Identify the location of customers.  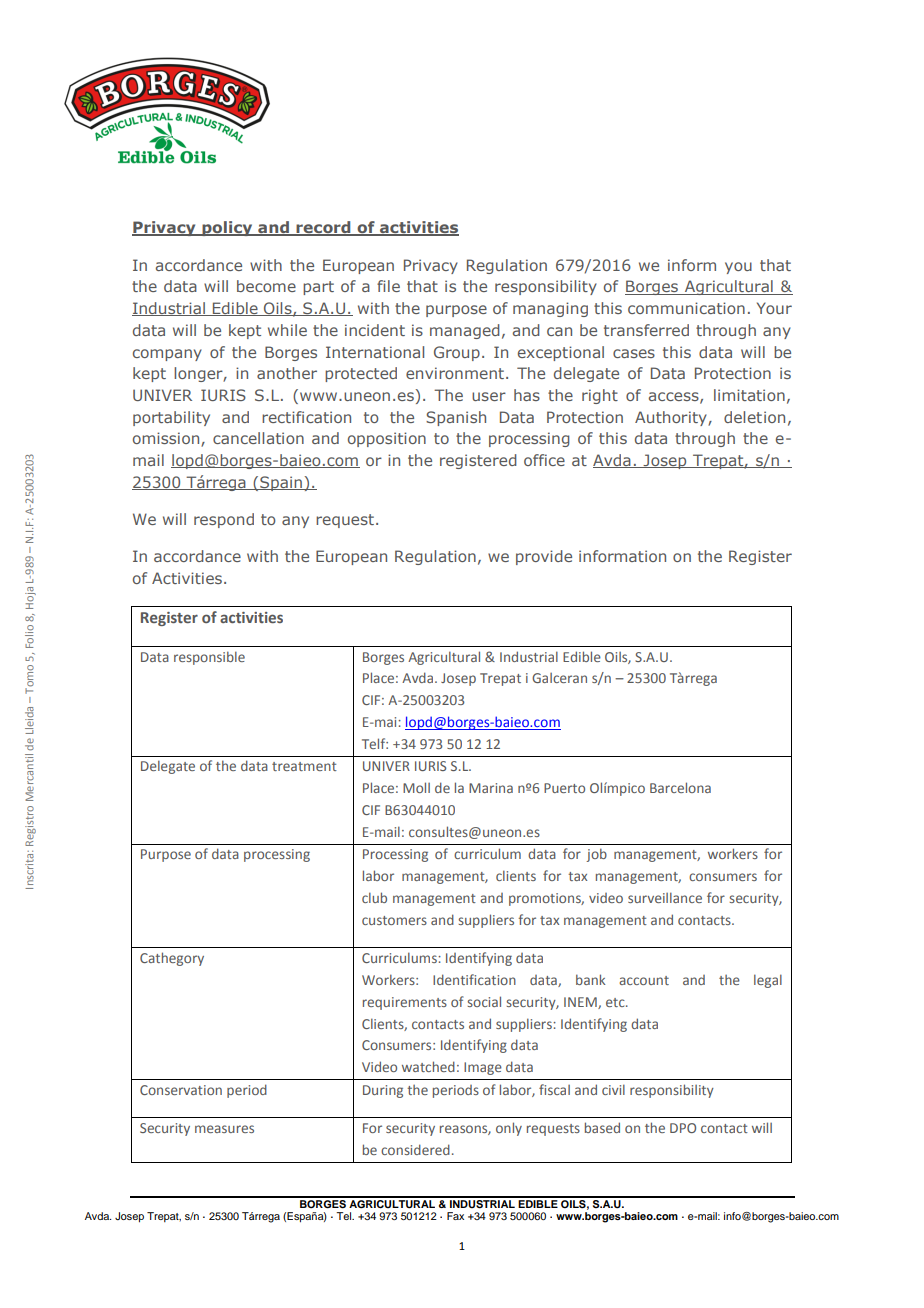
(394, 920).
